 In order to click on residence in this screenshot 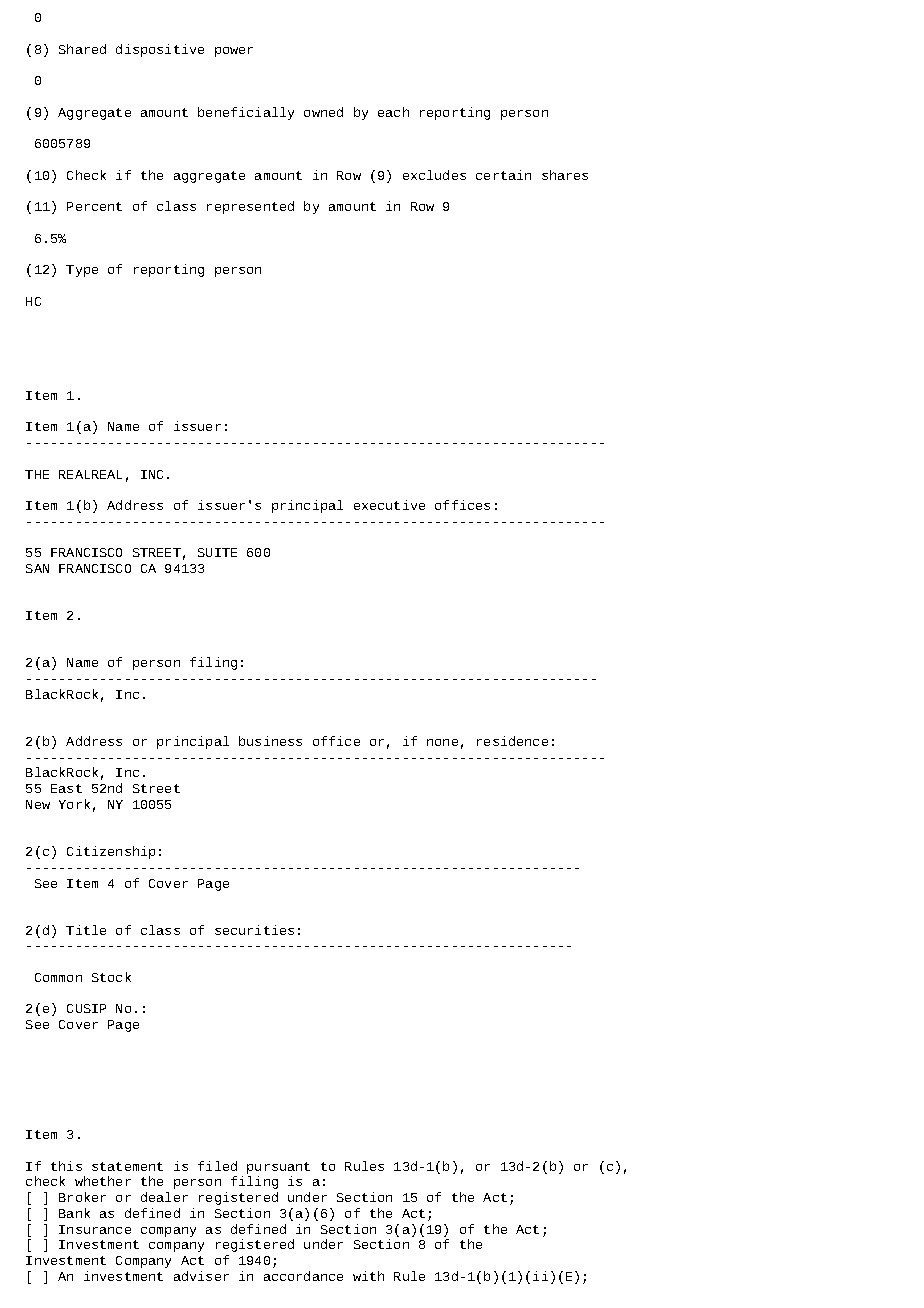, I will do `click(512, 741)`.
